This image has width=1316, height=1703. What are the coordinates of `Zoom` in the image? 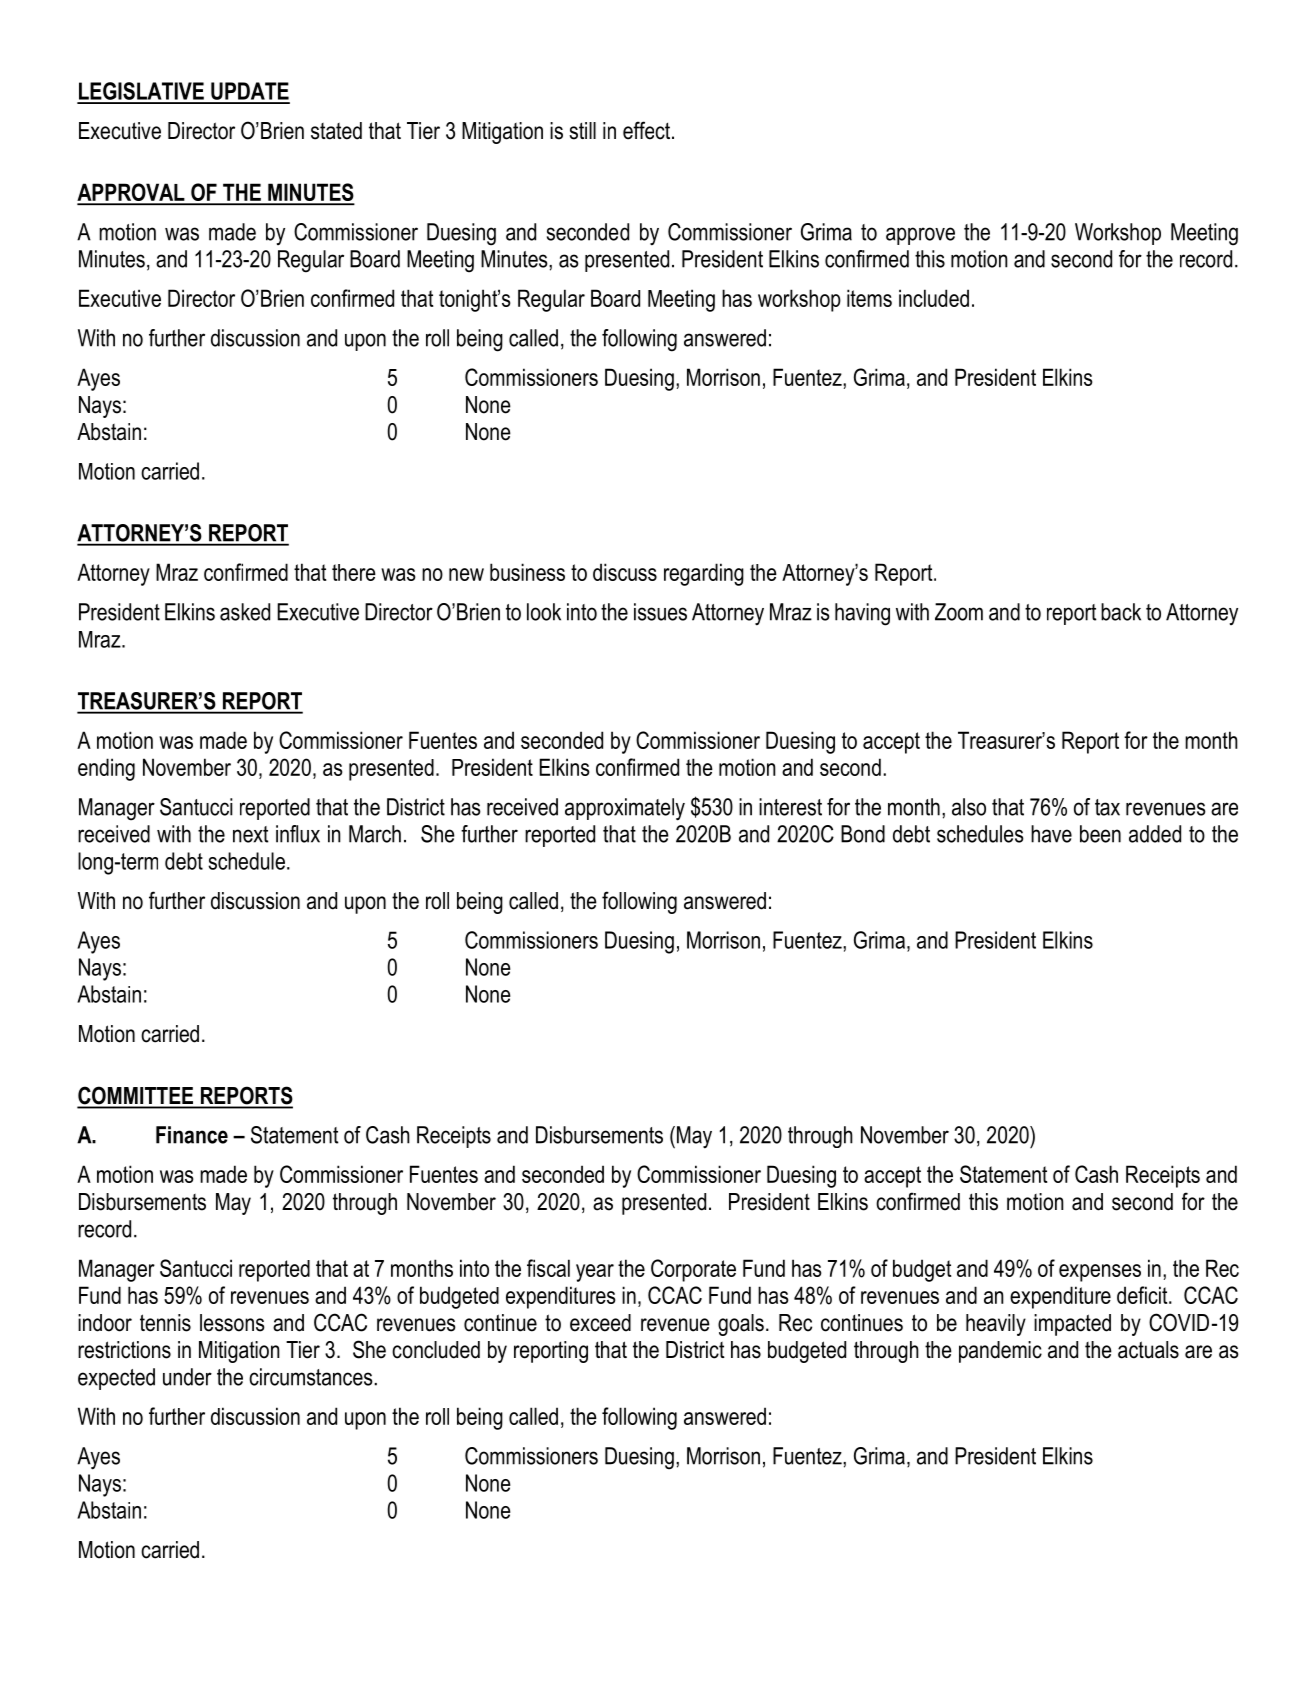 It's located at (959, 612).
